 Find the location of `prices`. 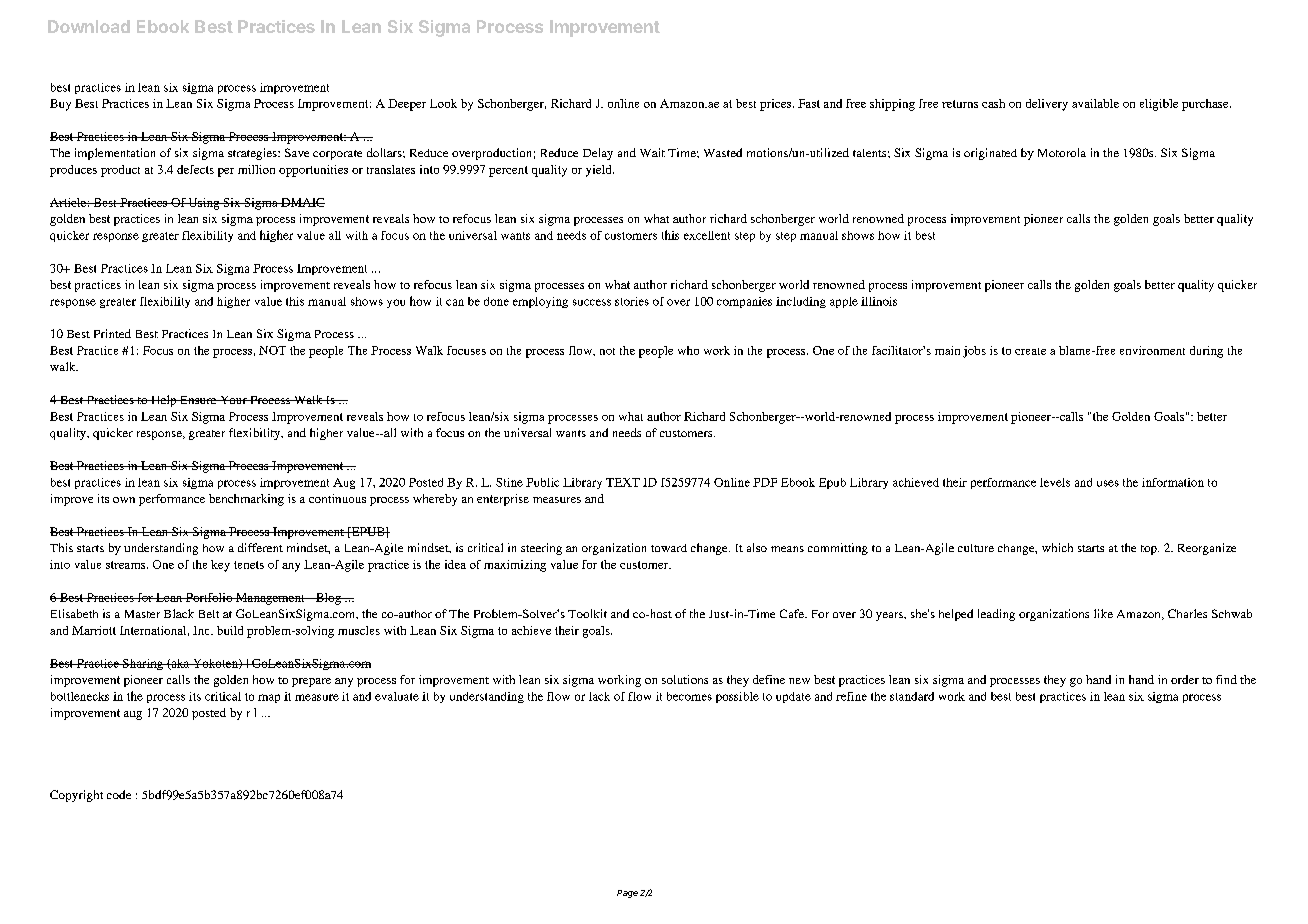

prices is located at coordinates (777, 105).
